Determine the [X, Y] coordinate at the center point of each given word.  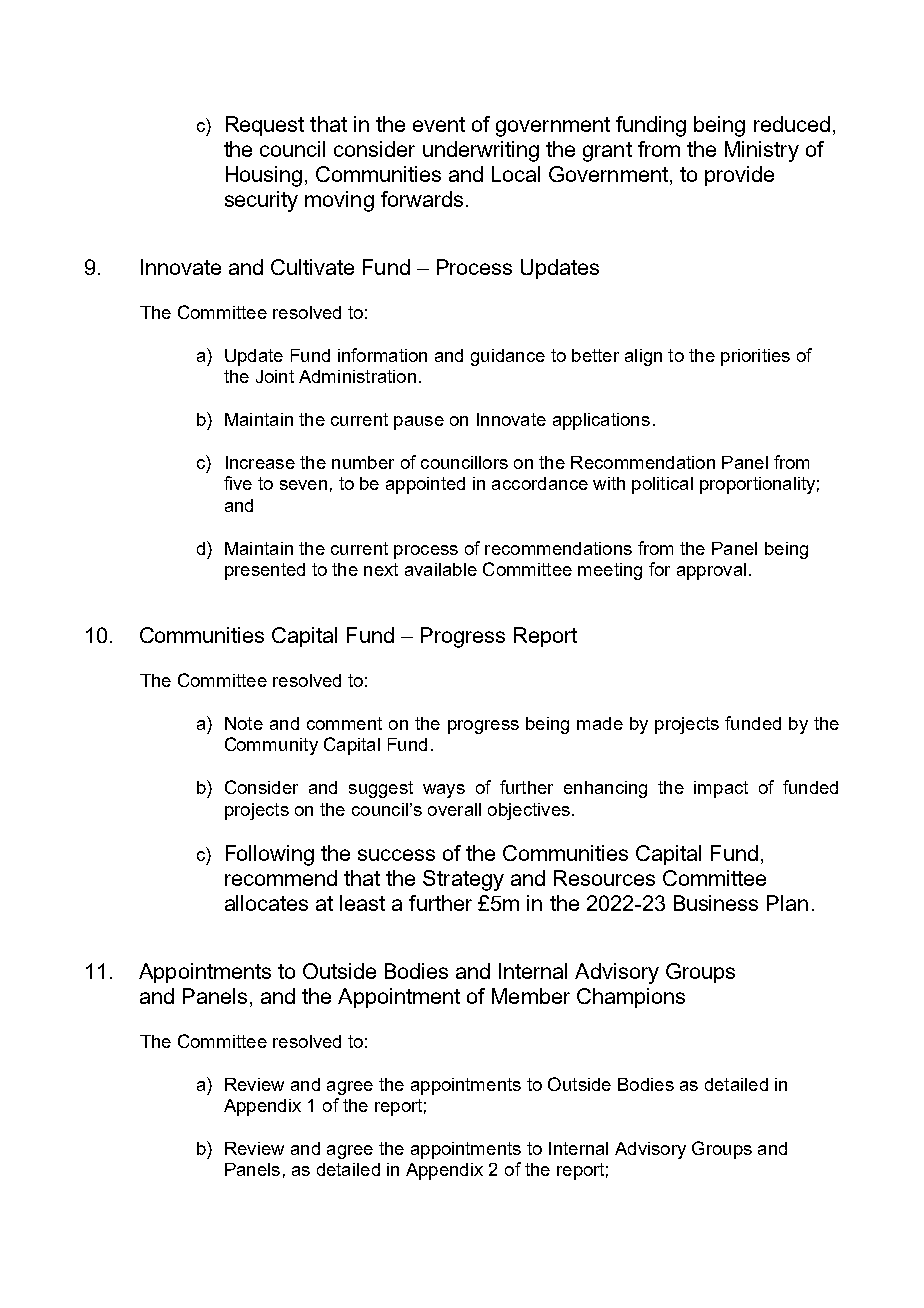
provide [739, 176]
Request [265, 126]
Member [531, 996]
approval [711, 571]
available [441, 569]
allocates [266, 903]
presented [265, 571]
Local [516, 174]
